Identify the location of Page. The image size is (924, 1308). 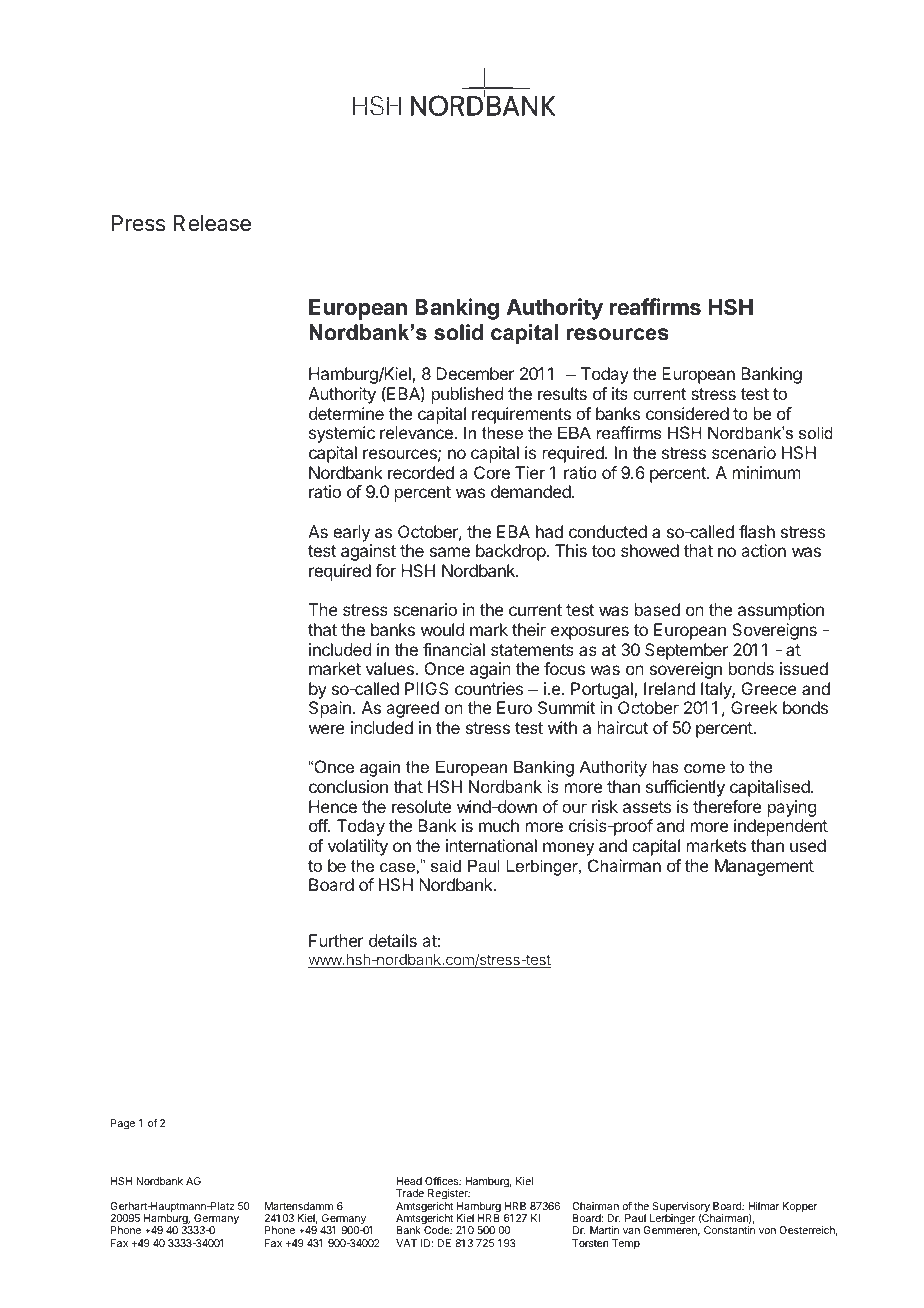
(123, 1124).
